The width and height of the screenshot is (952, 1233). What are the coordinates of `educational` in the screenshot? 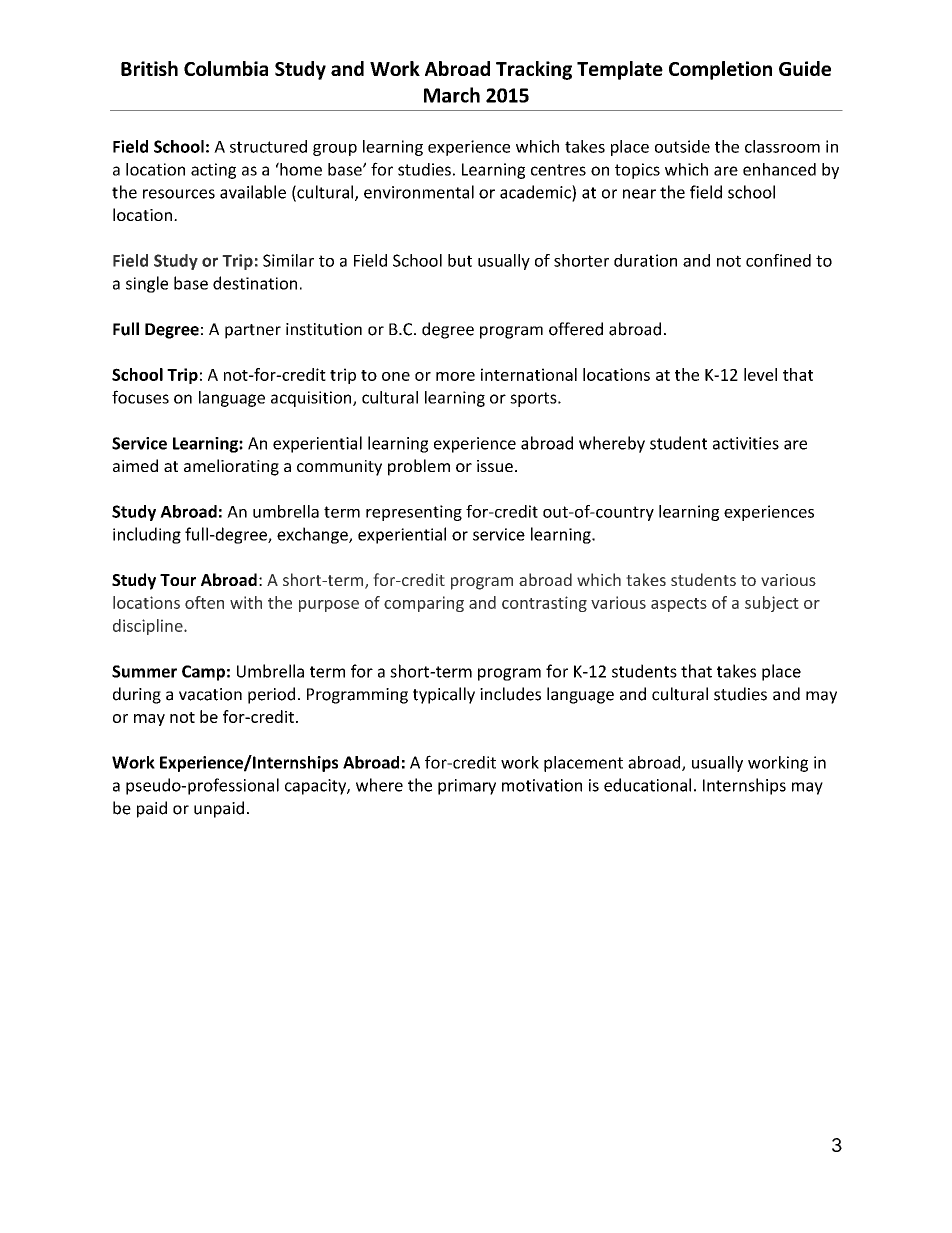 It's located at (647, 785).
